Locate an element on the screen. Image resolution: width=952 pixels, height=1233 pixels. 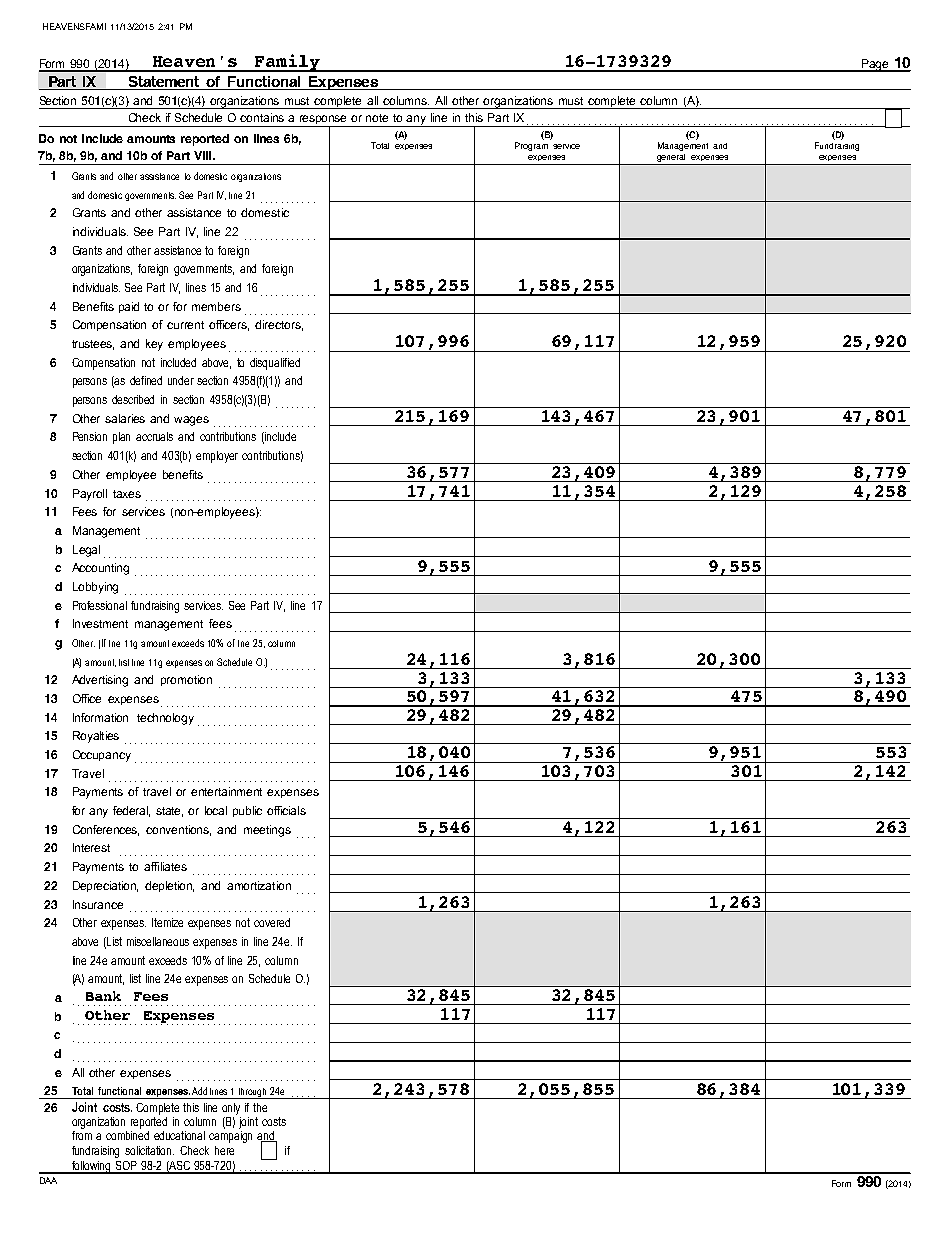
through is located at coordinates (253, 1093).
